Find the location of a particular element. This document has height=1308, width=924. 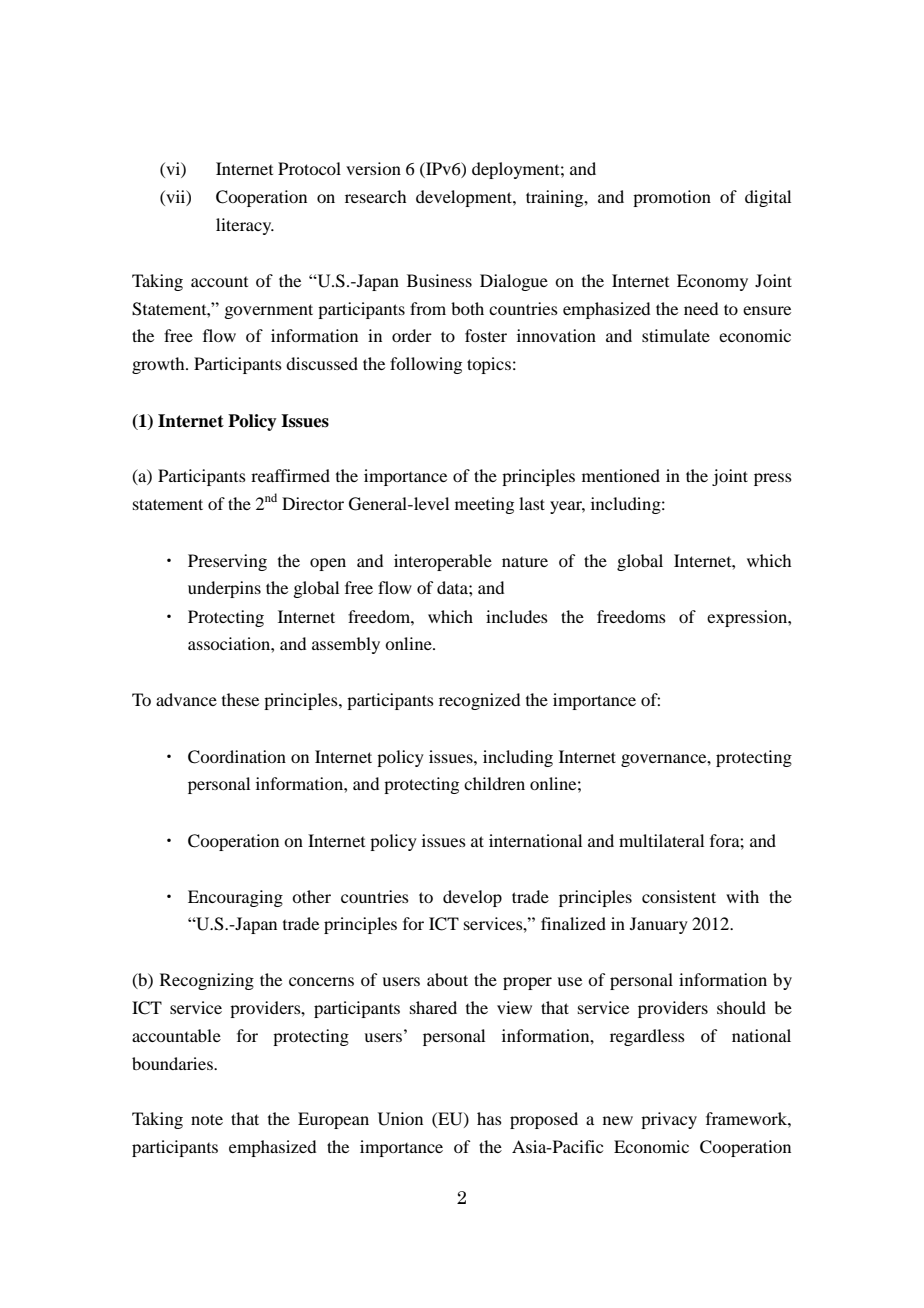

research is located at coordinates (375, 196).
